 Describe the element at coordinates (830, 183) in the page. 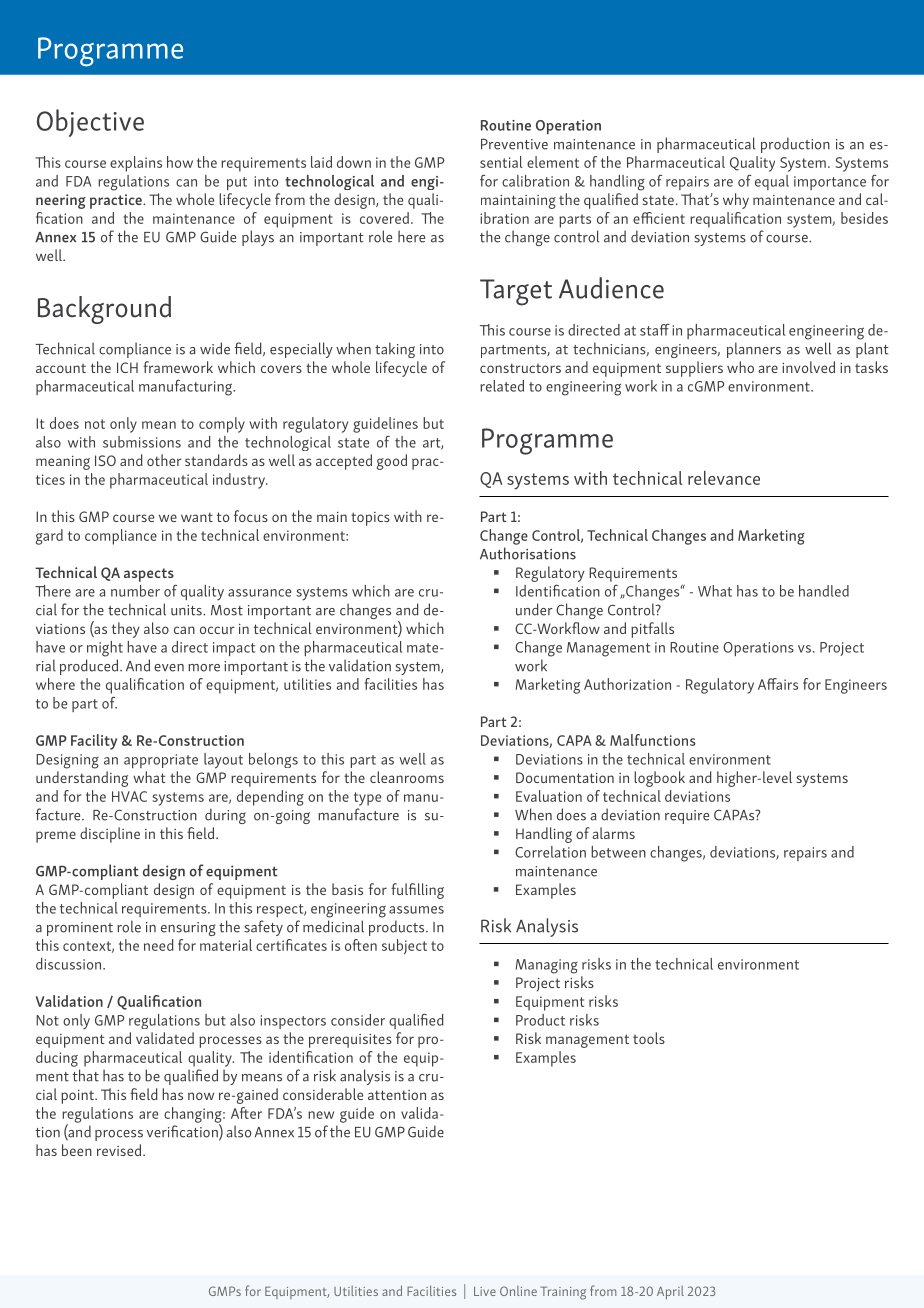

I see `importance` at that location.
